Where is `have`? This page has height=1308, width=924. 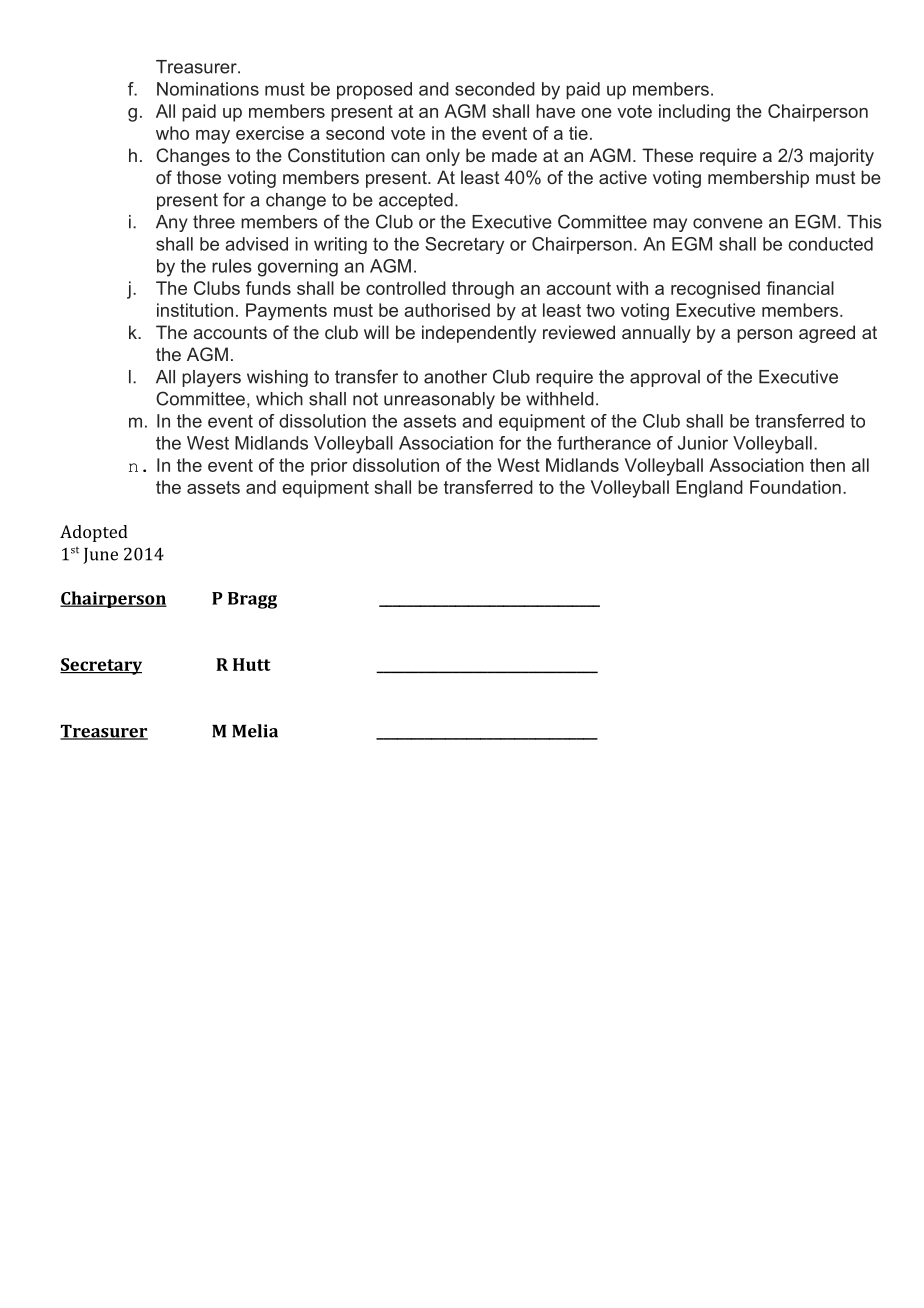
have is located at coordinates (555, 111).
